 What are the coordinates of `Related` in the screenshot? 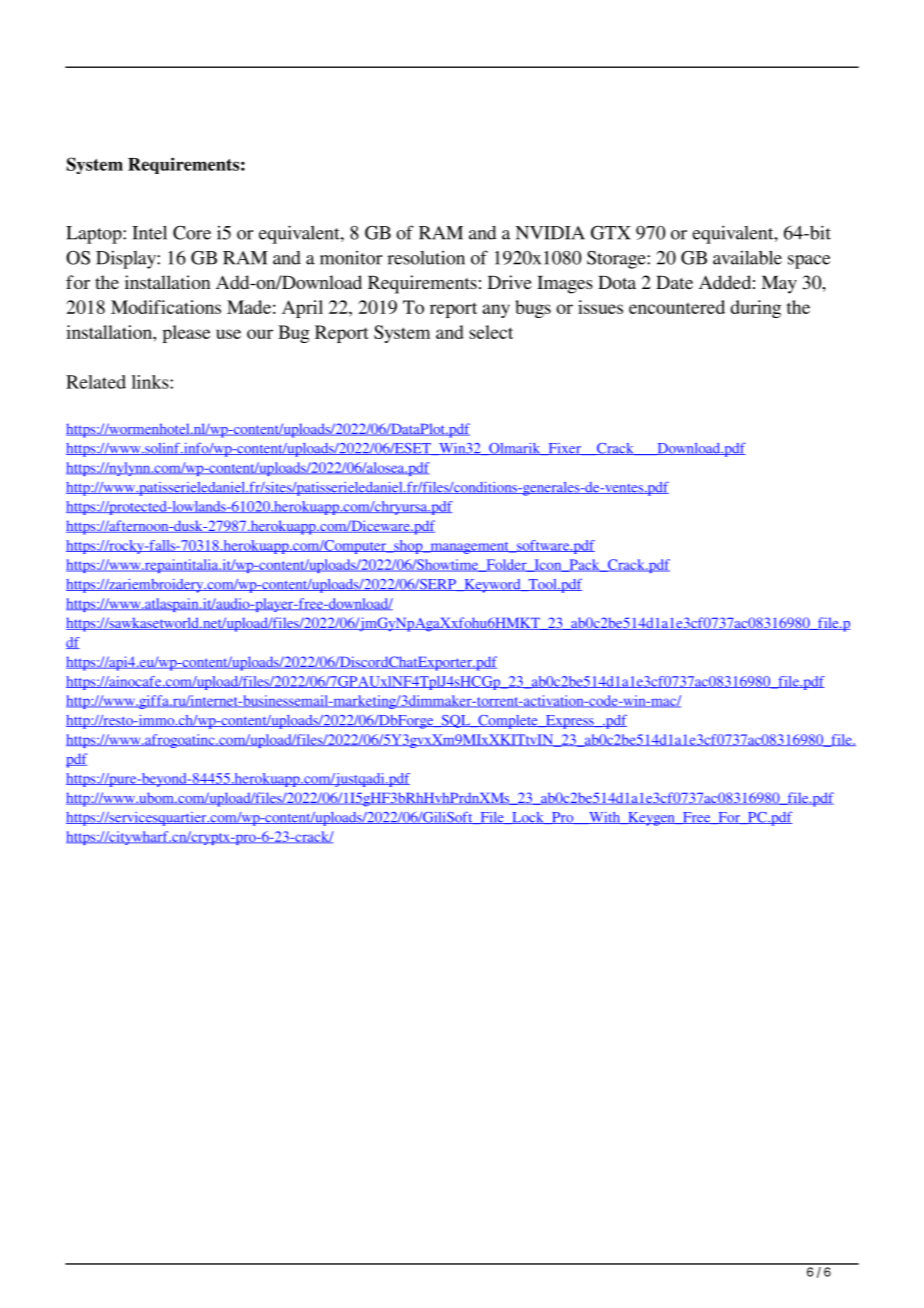 It's located at (96, 382).
